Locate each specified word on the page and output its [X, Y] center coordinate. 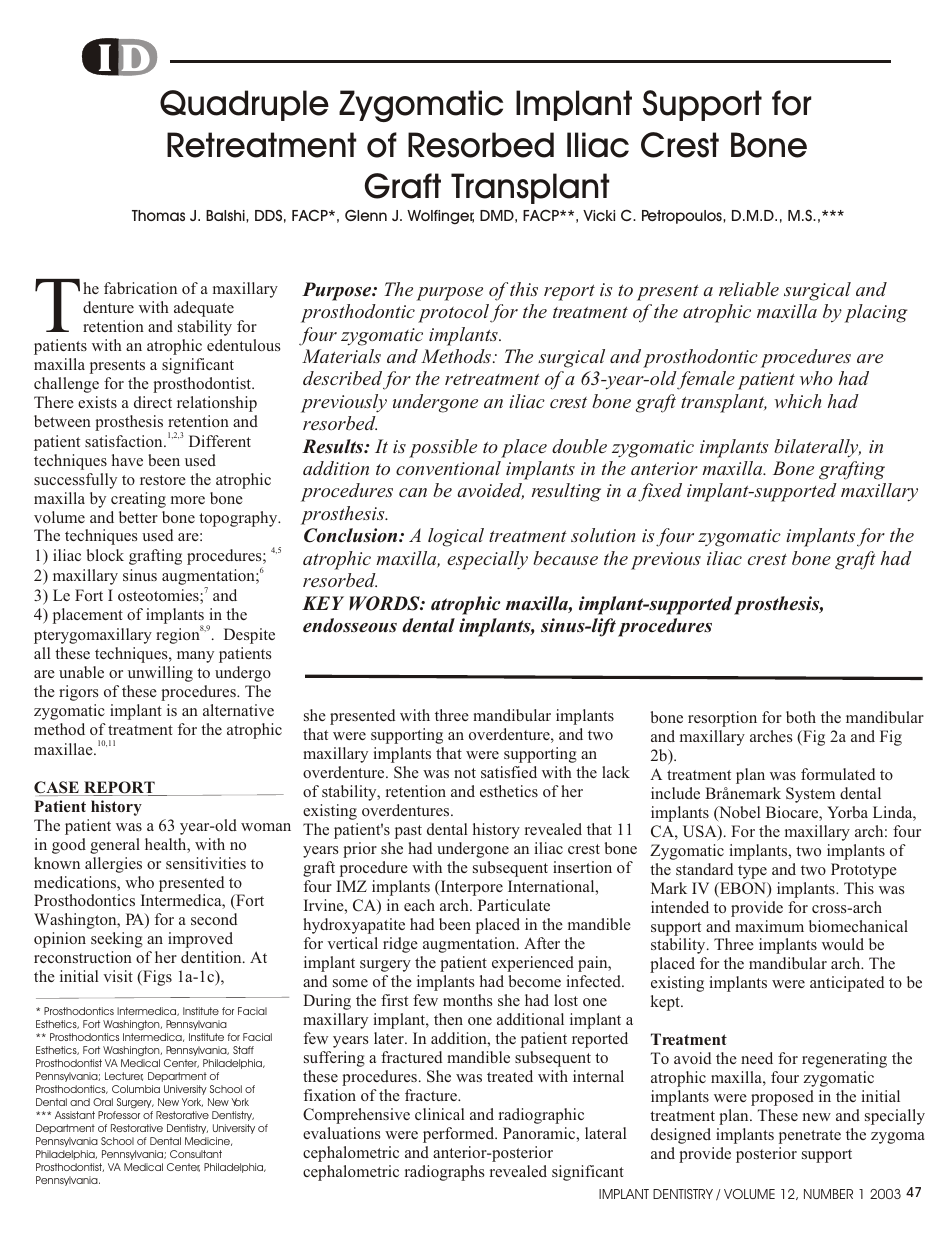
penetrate [810, 1137]
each [419, 905]
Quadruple [244, 105]
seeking [117, 940]
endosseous [350, 625]
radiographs [444, 1173]
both [801, 717]
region [179, 635]
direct [153, 402]
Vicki [599, 215]
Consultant [196, 1154]
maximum [769, 926]
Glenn [366, 215]
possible [443, 448]
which [797, 401]
